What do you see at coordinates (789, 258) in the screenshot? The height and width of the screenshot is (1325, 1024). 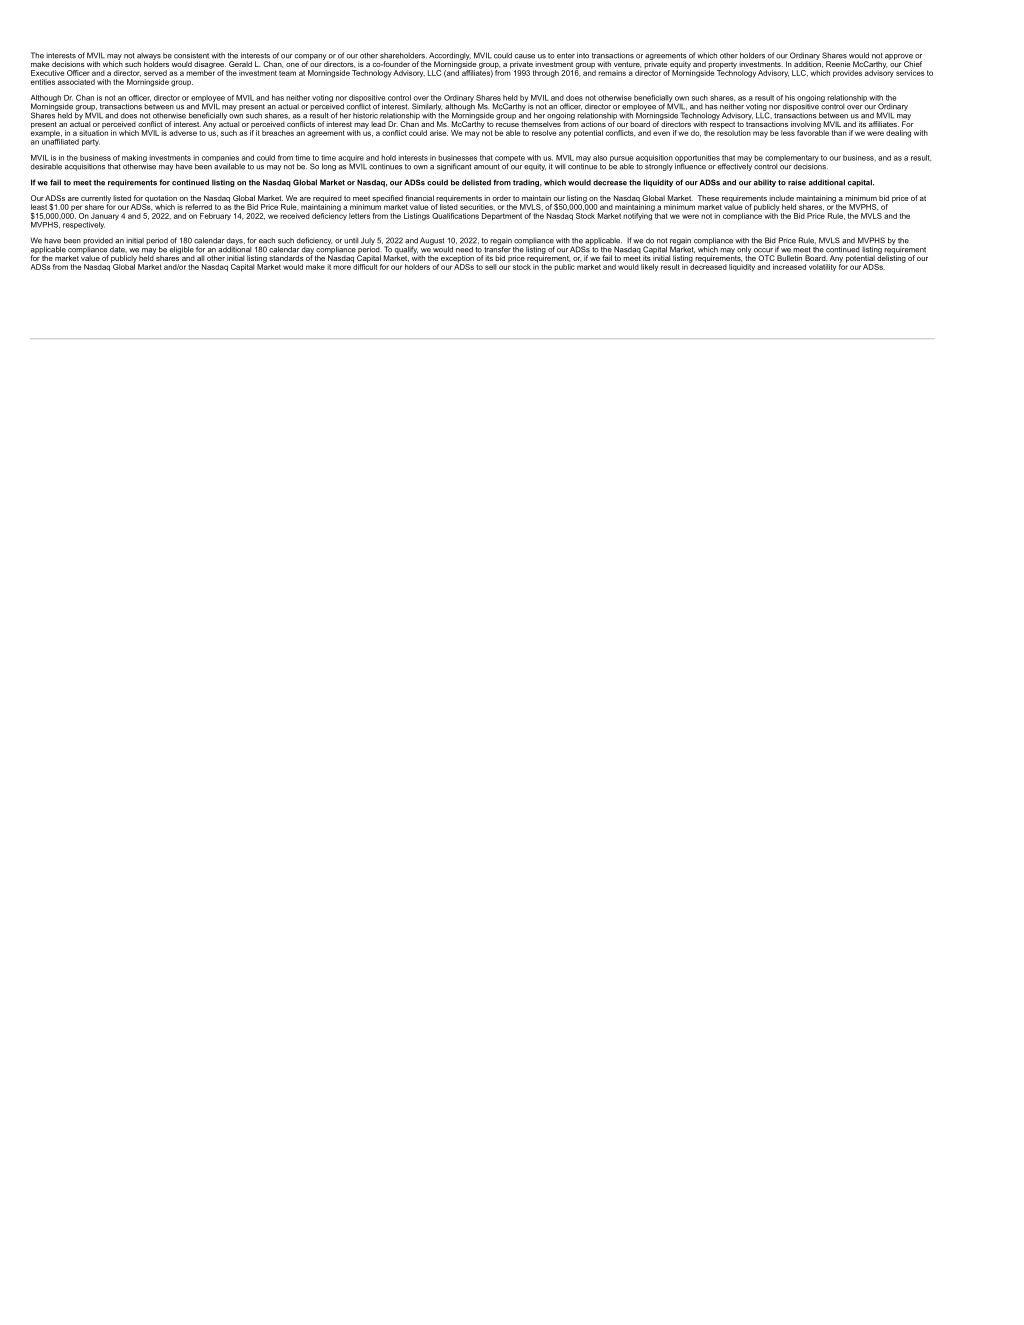 I see `Bulletin` at bounding box center [789, 258].
